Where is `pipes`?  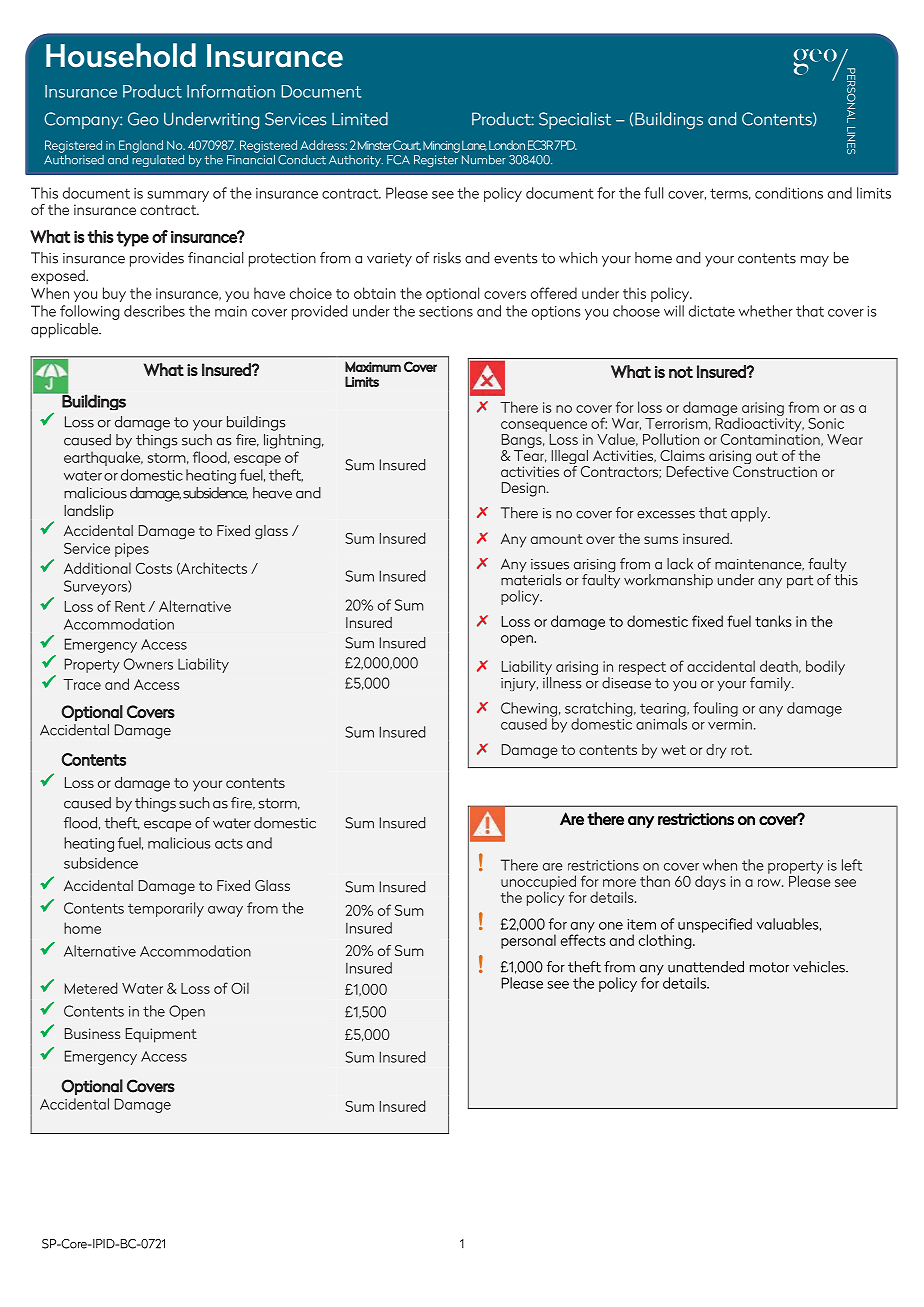 pipes is located at coordinates (132, 550).
